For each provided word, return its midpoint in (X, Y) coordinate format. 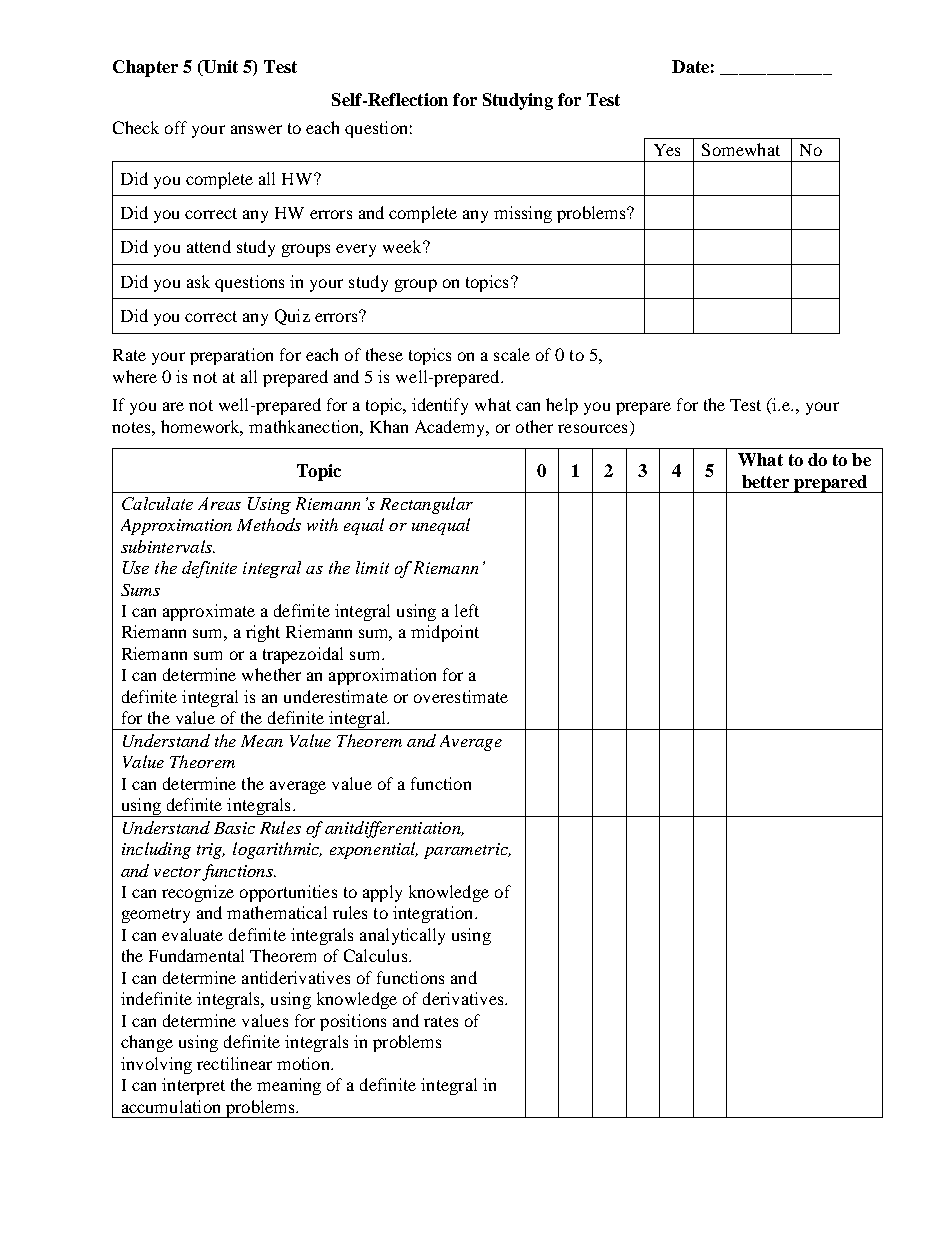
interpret (193, 1086)
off (176, 127)
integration (434, 914)
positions (353, 1022)
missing (523, 214)
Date (690, 66)
